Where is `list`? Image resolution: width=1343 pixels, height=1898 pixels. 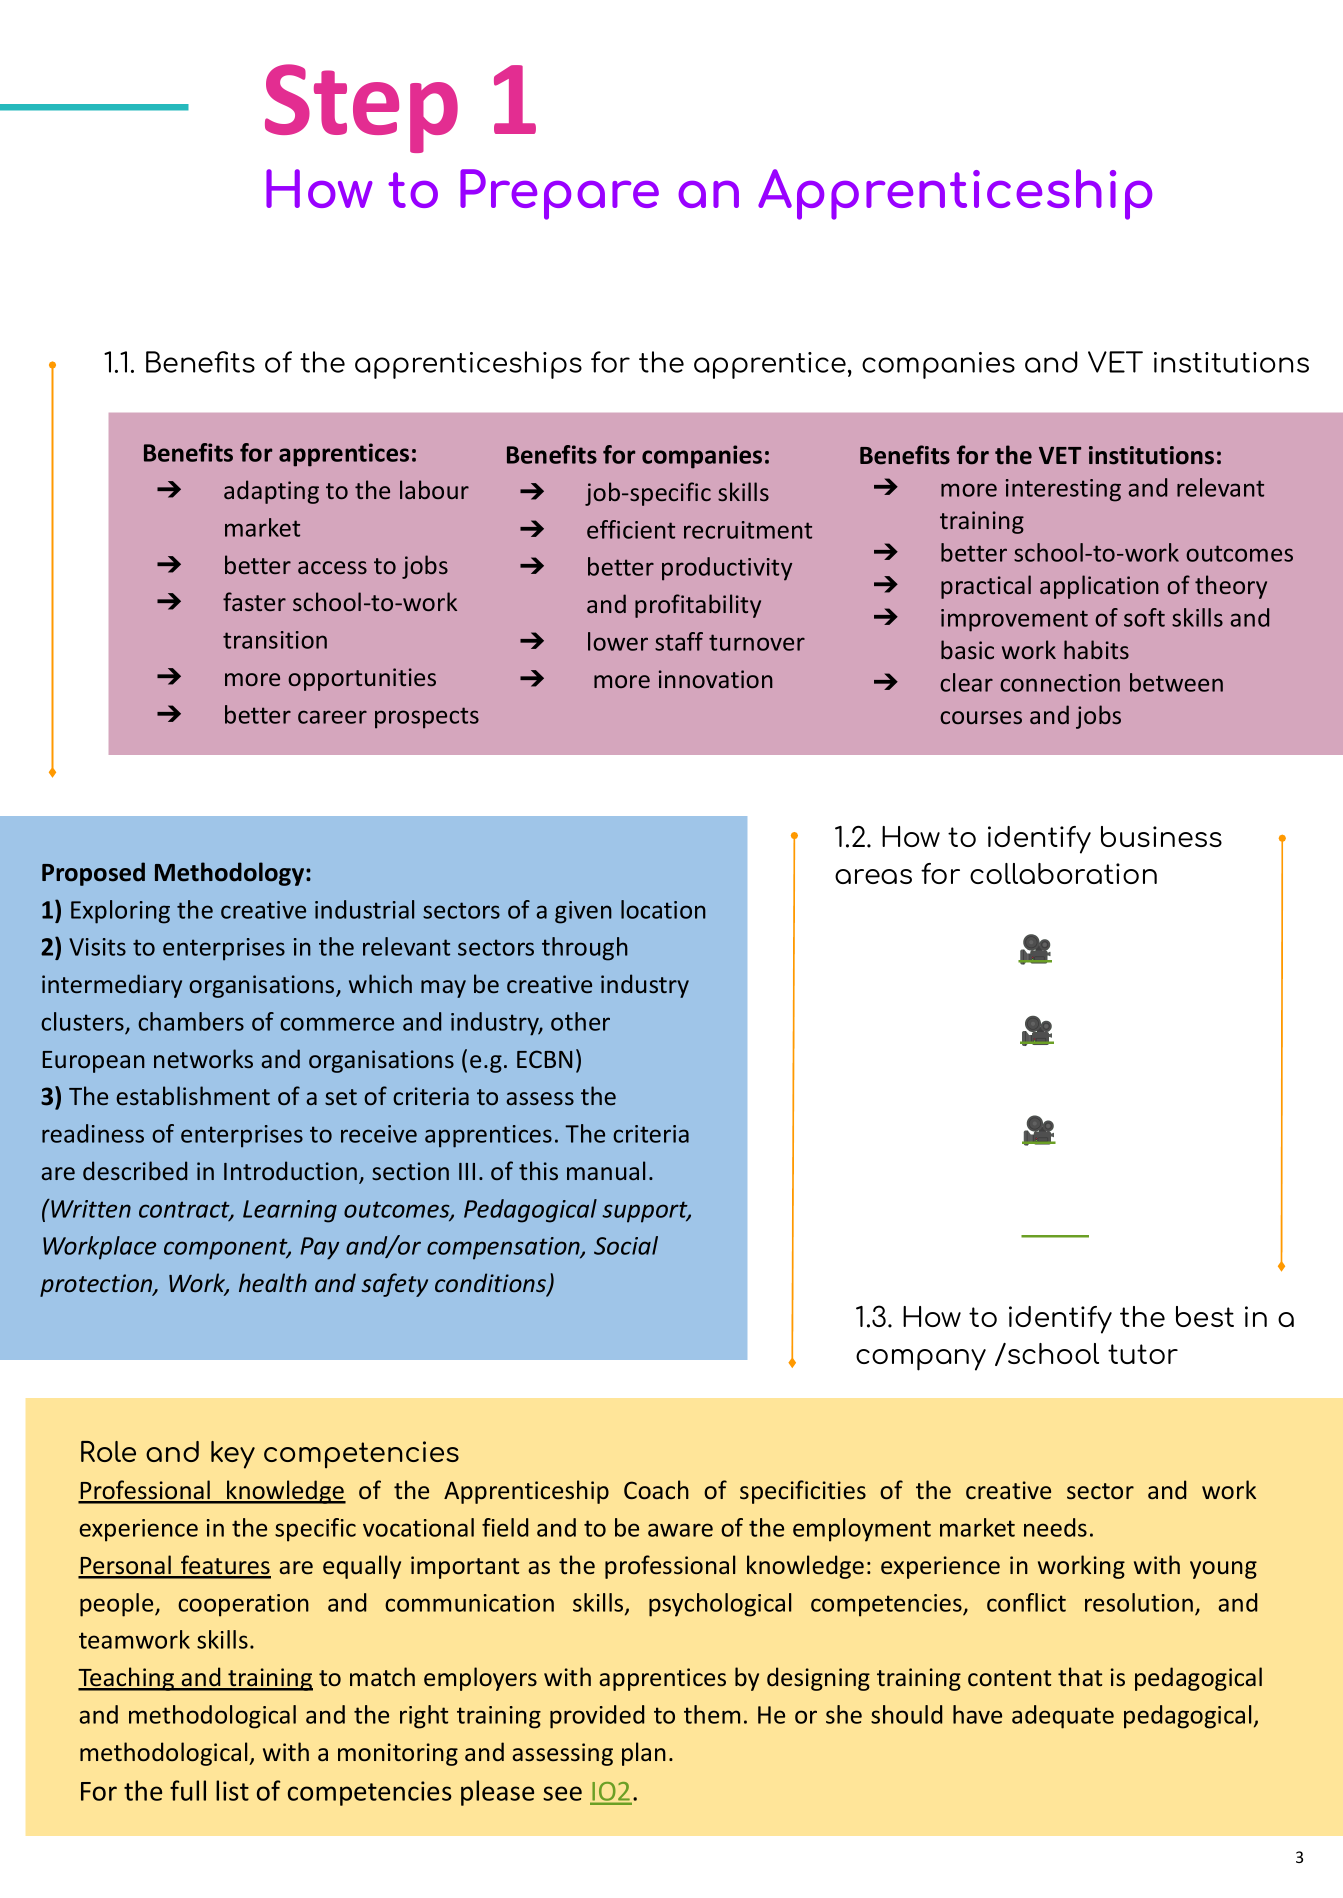 list is located at coordinates (232, 1790).
